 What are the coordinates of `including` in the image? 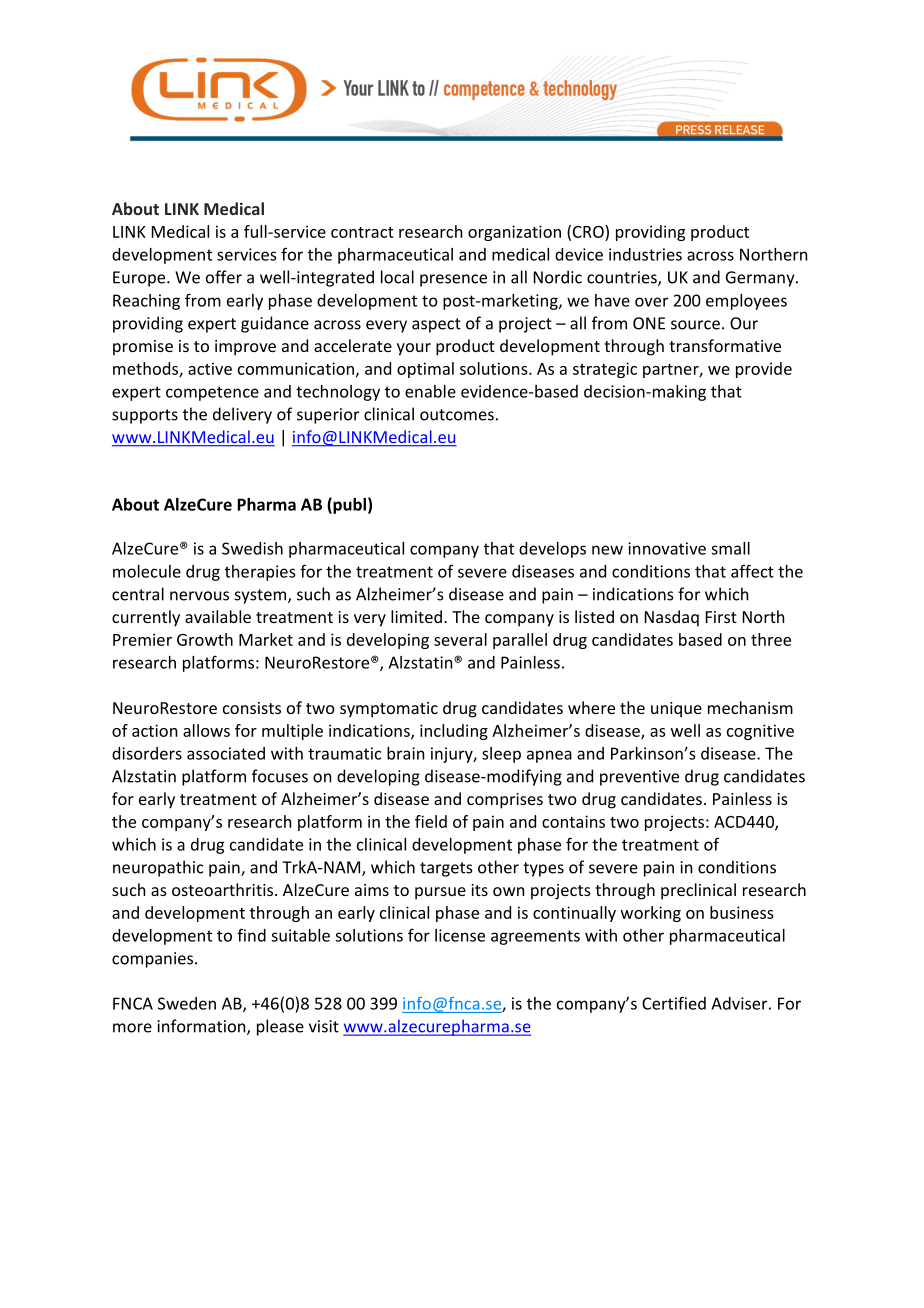 It's located at (454, 732).
